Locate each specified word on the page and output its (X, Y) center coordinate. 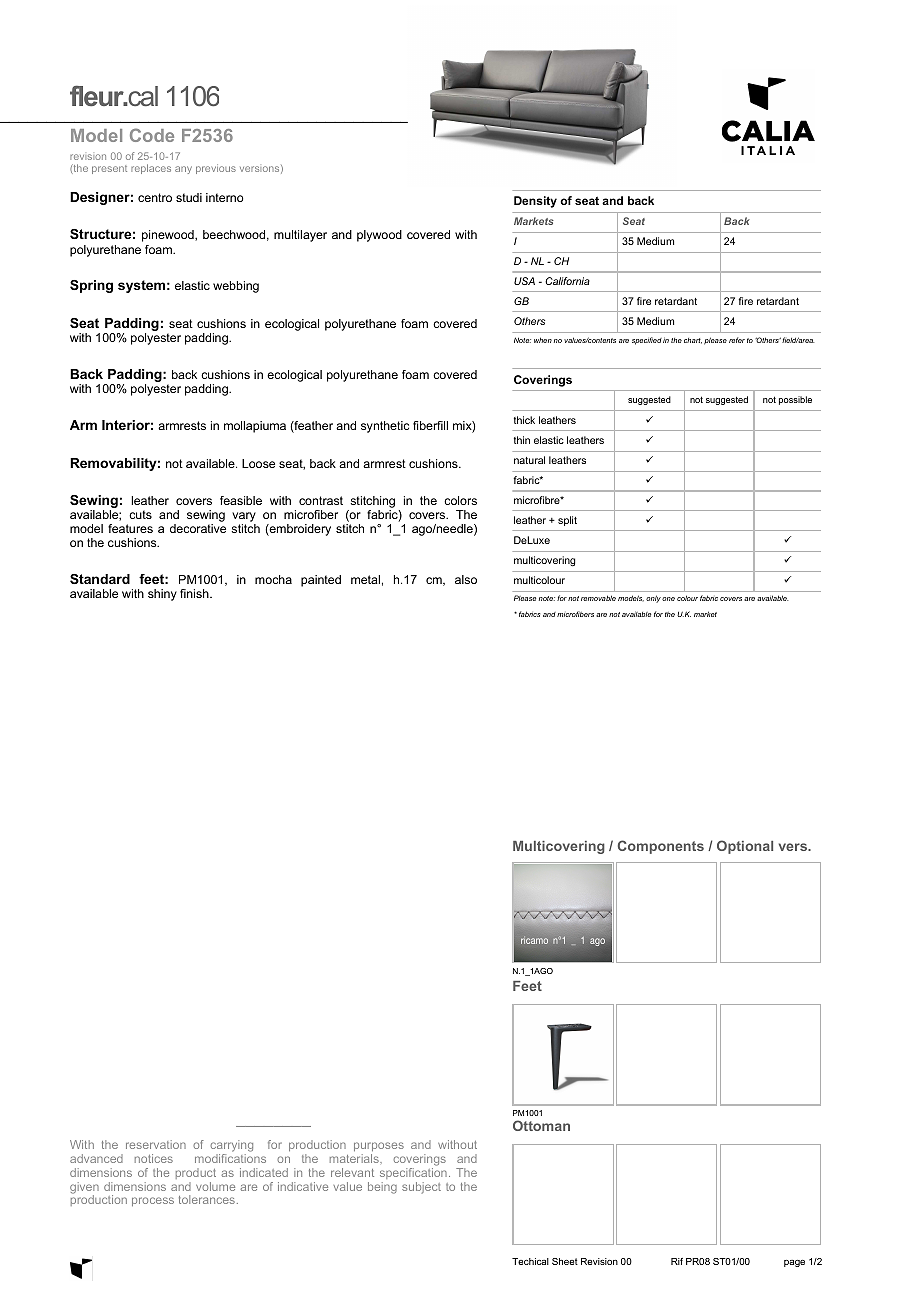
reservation (156, 1144)
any (183, 170)
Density (535, 202)
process (153, 1201)
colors (460, 500)
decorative (198, 528)
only (653, 599)
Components (661, 847)
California (567, 281)
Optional (745, 847)
